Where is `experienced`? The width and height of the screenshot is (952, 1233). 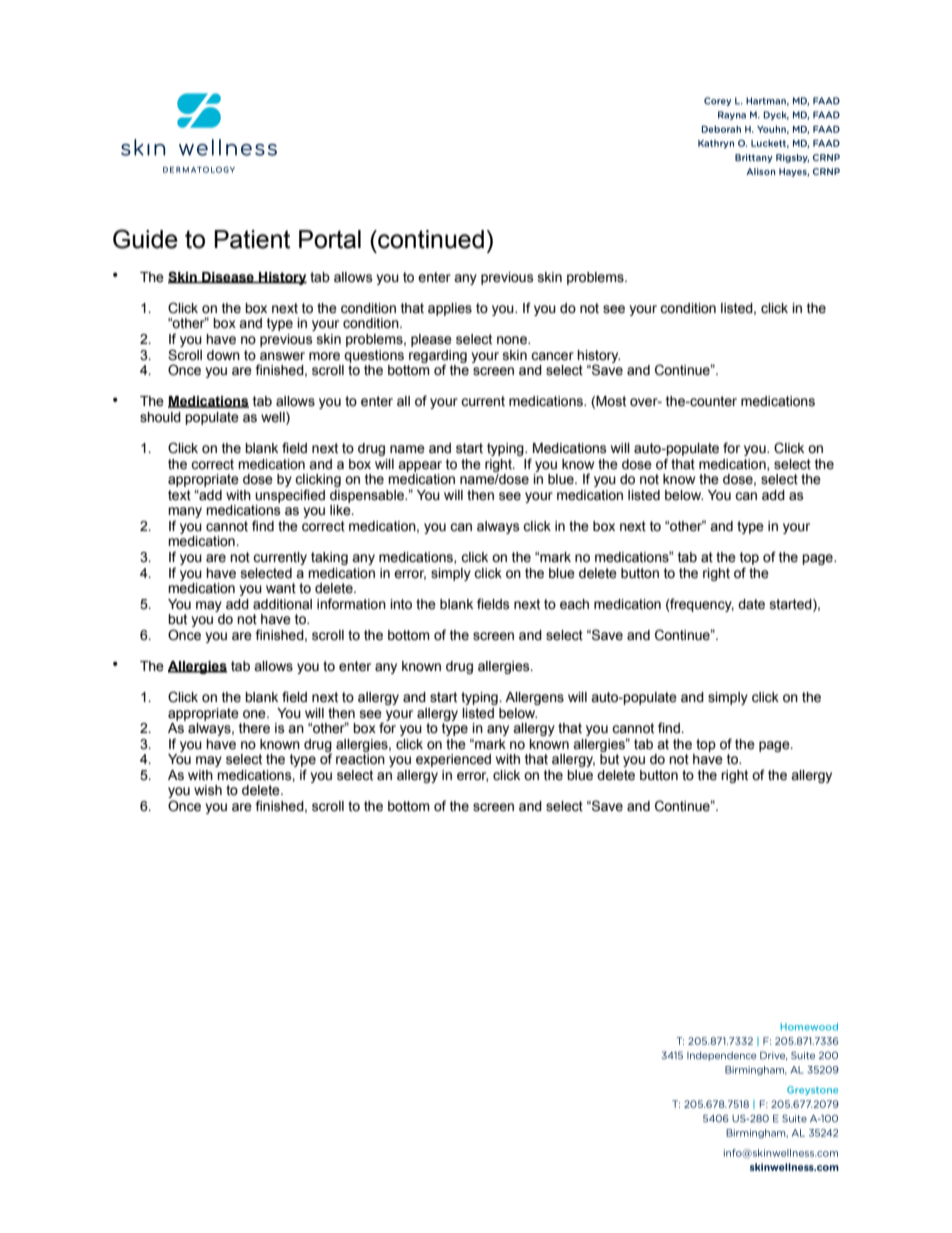
experienced is located at coordinates (453, 760).
